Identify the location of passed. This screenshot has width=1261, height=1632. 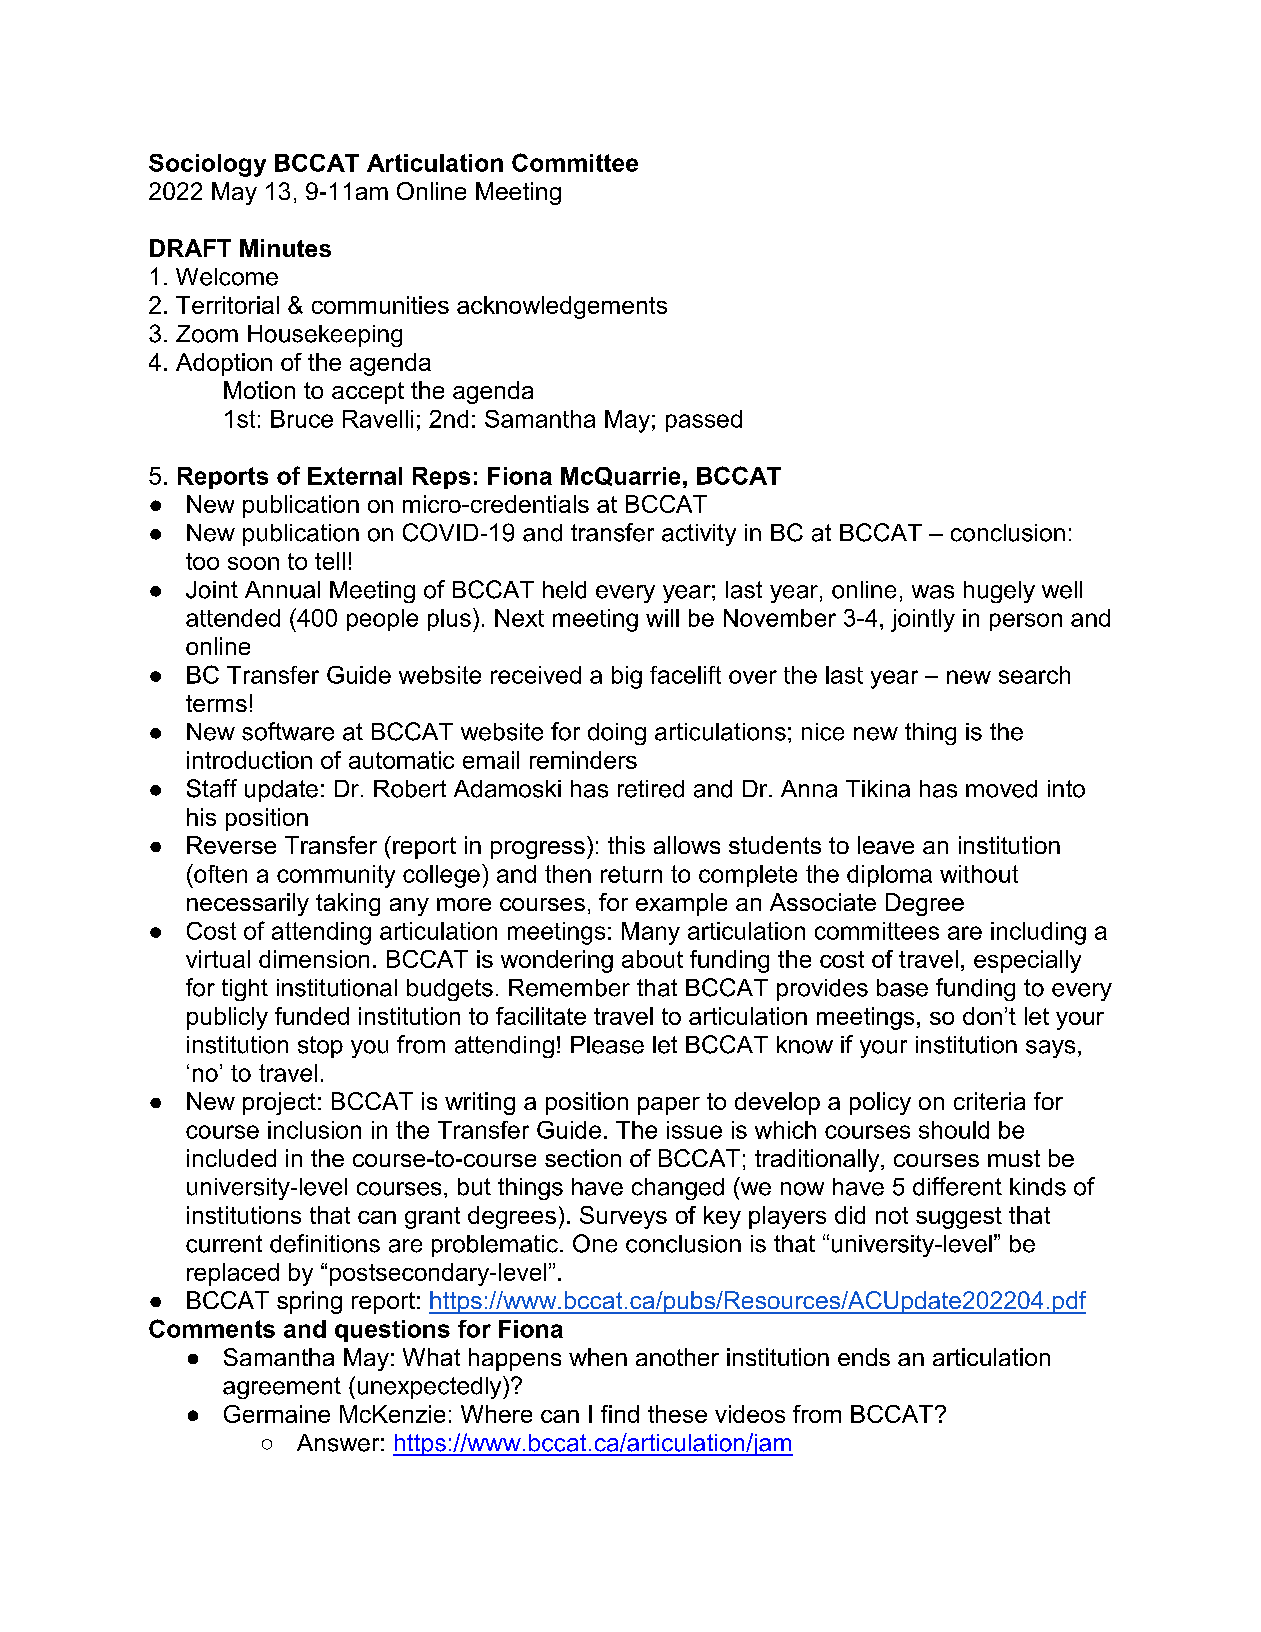
(704, 421).
